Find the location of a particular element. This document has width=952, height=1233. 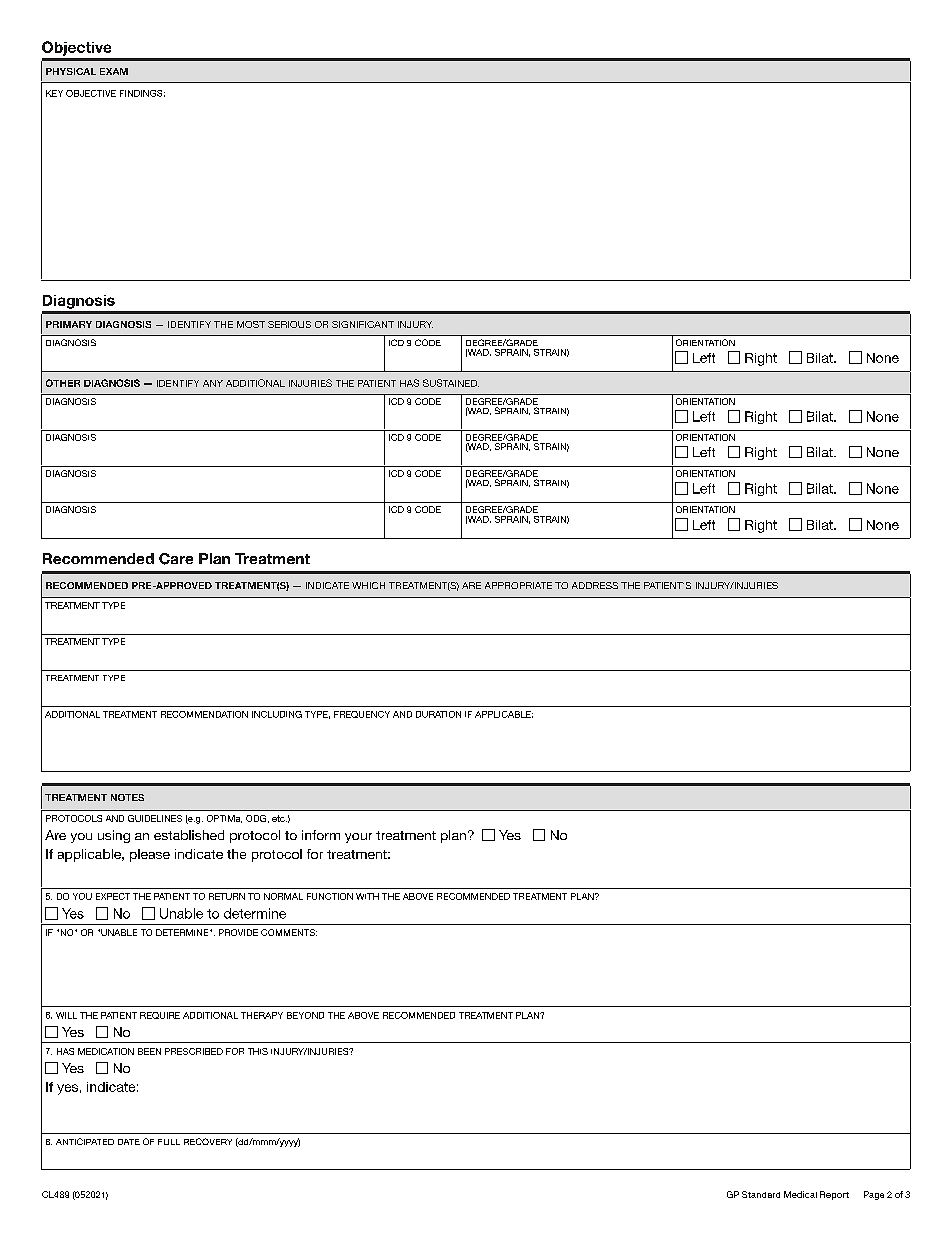

Standard is located at coordinates (761, 1194).
